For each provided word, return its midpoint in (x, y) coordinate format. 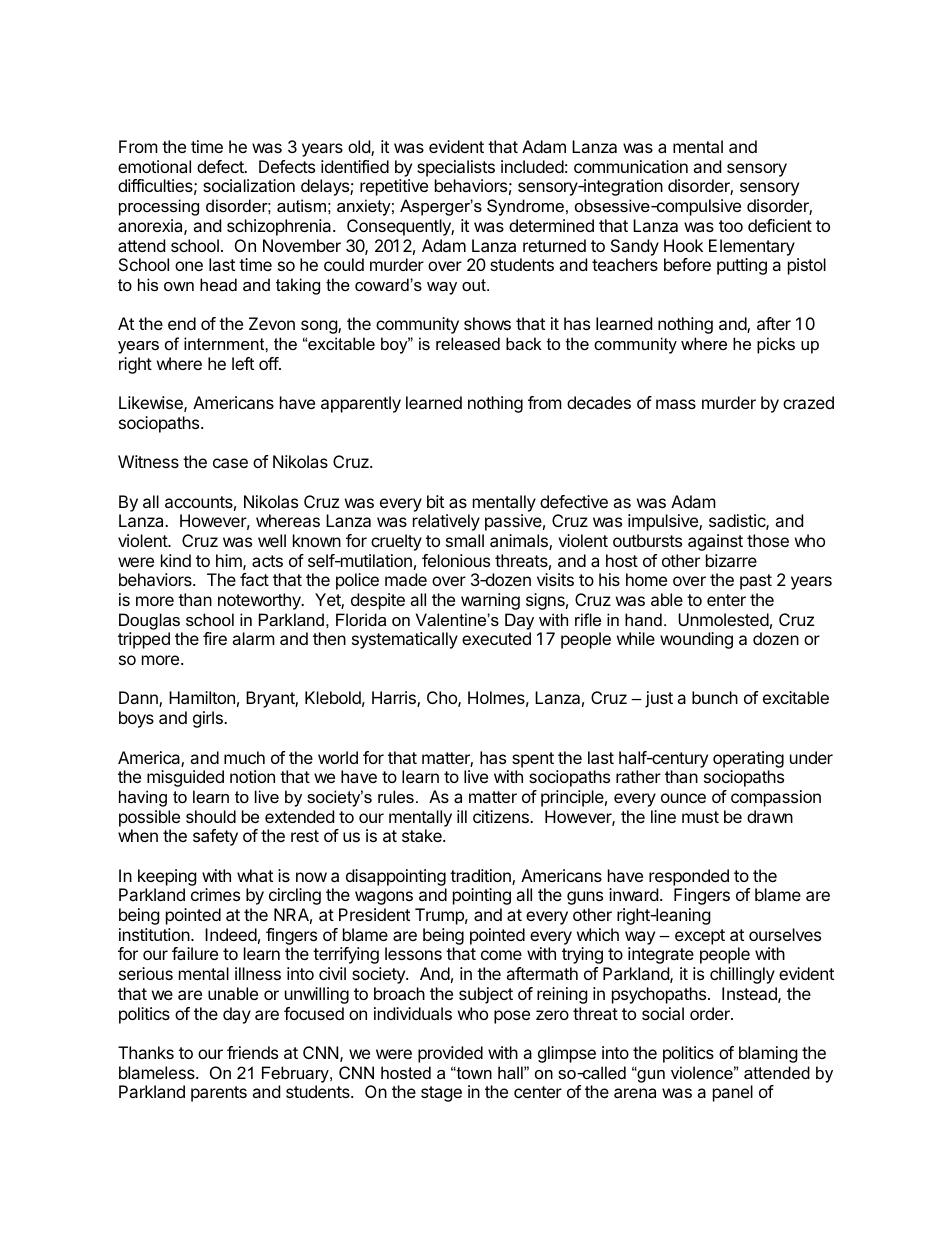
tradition (481, 877)
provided (450, 1054)
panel (733, 1093)
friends (252, 1052)
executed (496, 638)
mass (676, 404)
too (731, 226)
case (230, 463)
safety (215, 837)
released (468, 343)
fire (215, 638)
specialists (456, 168)
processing (159, 207)
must (700, 817)
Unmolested (723, 619)
